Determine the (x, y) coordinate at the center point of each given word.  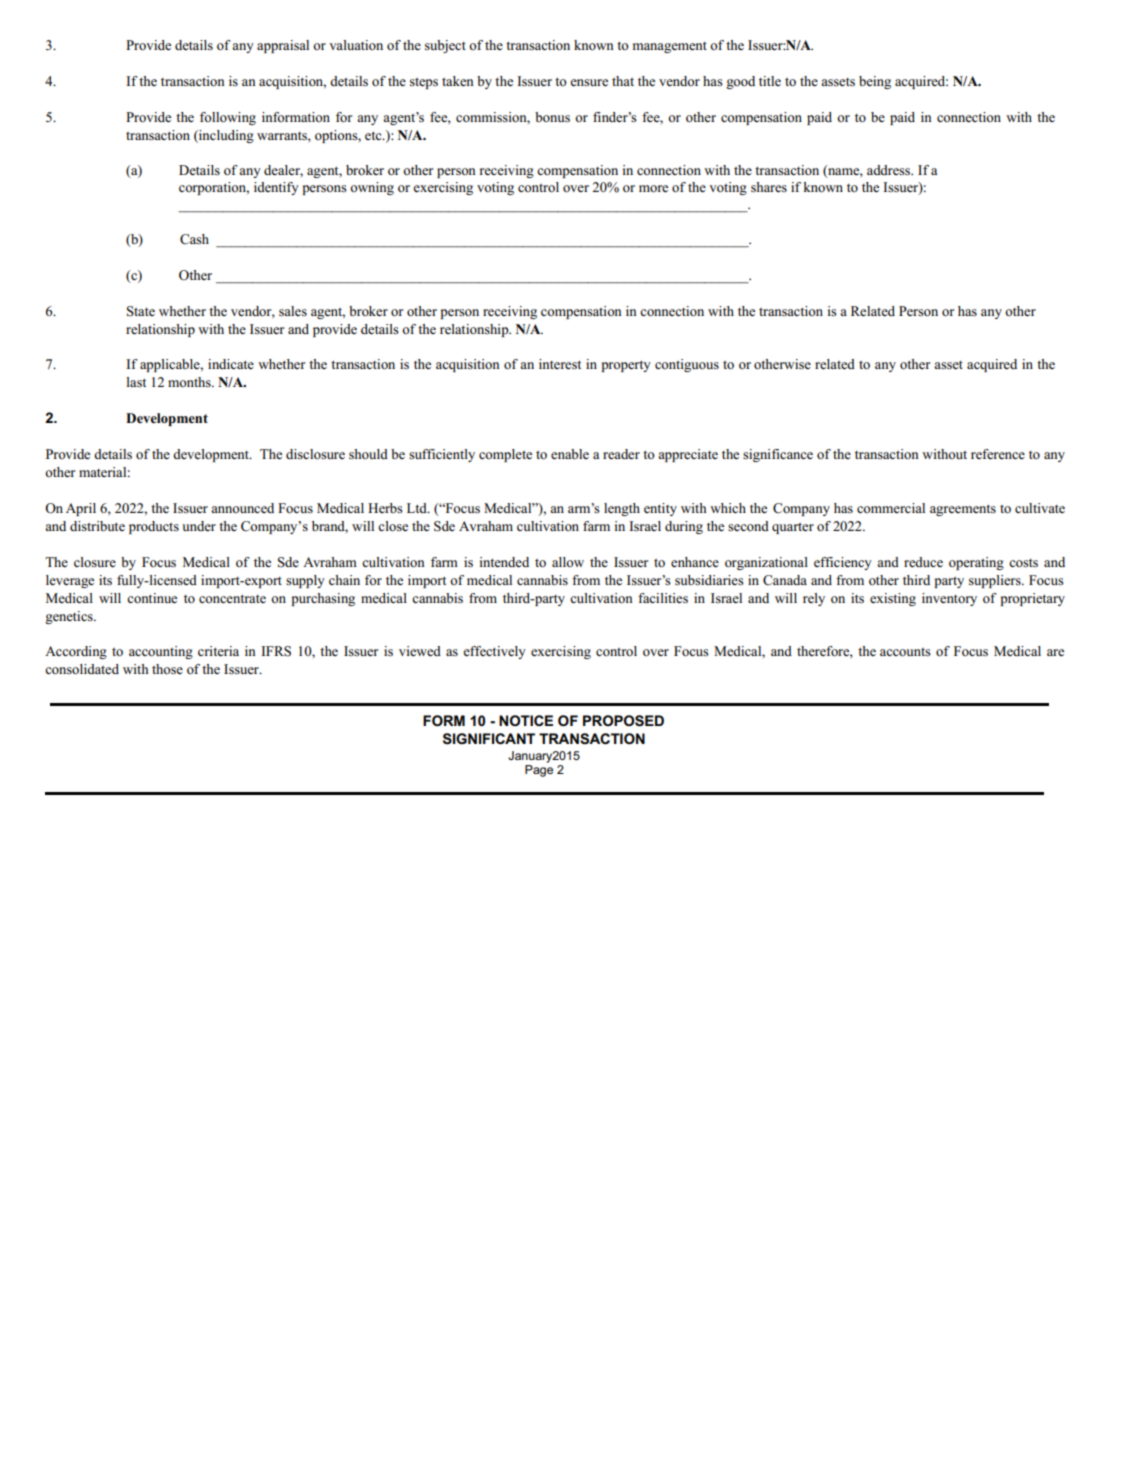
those (167, 669)
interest (560, 364)
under (199, 526)
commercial (891, 508)
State (141, 311)
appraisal (283, 46)
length (622, 509)
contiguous (687, 365)
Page (539, 771)
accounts (905, 652)
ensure (589, 82)
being (875, 82)
